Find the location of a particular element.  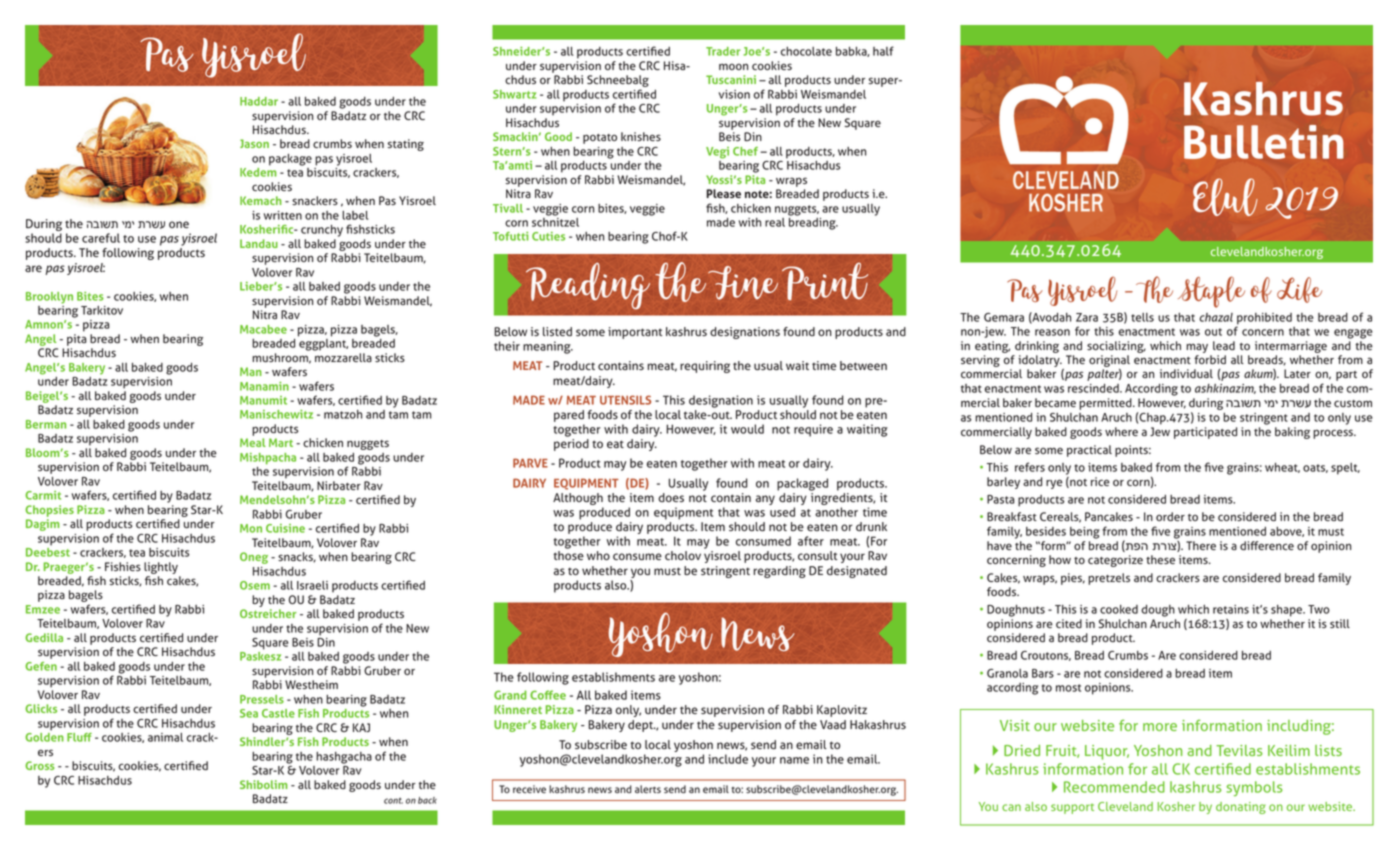

Bulletin is located at coordinates (1263, 142).
